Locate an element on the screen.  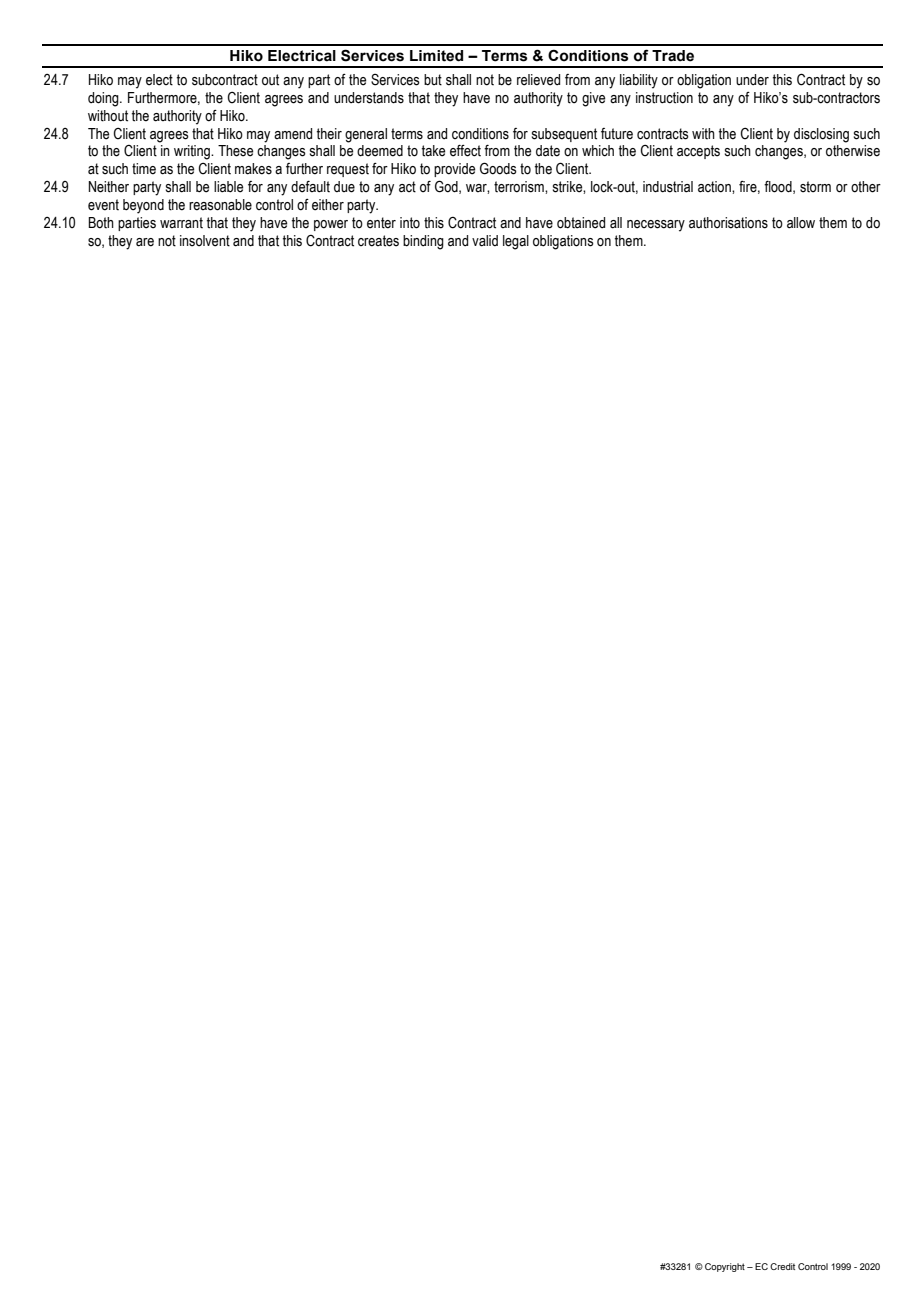
but is located at coordinates (433, 80).
